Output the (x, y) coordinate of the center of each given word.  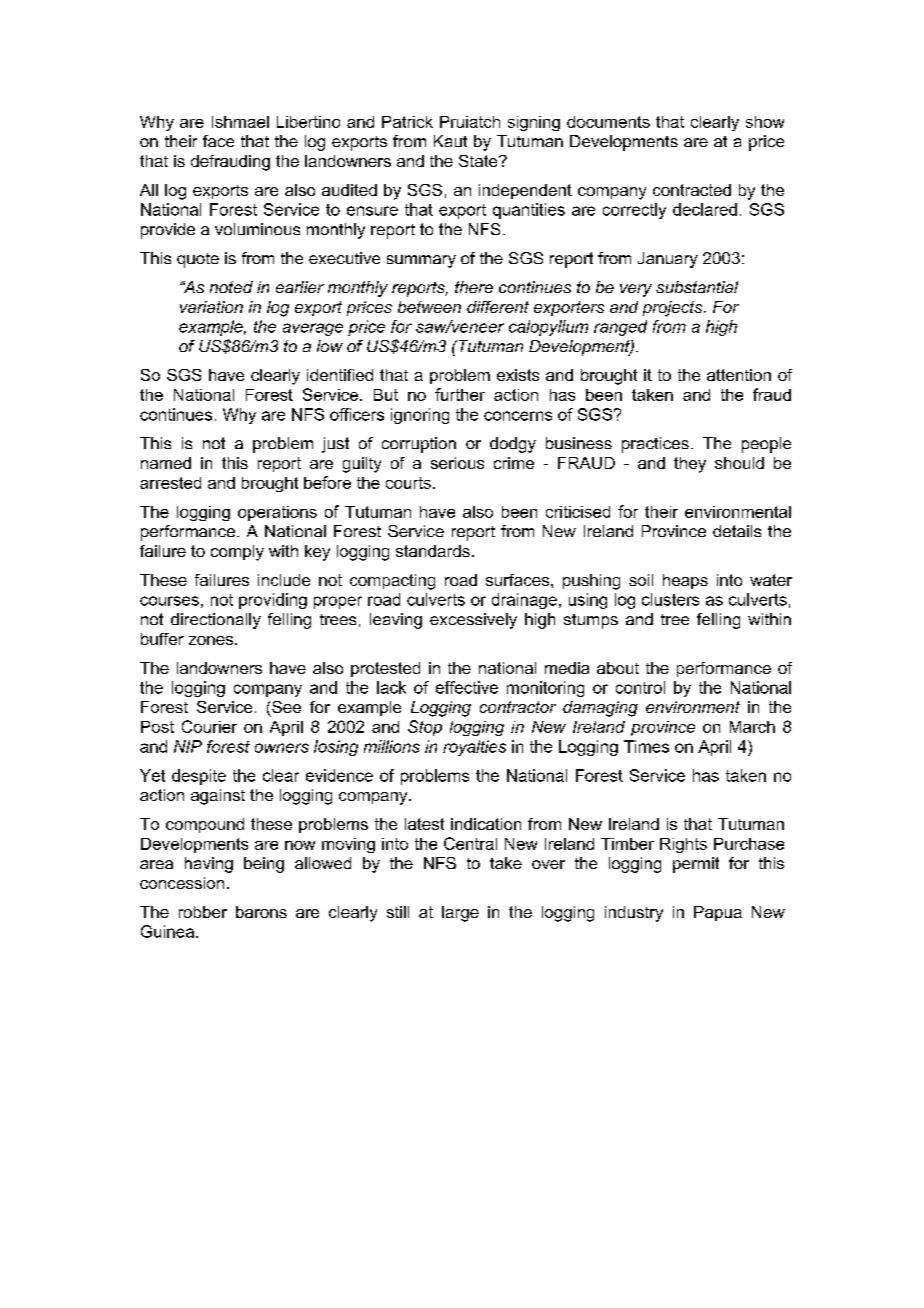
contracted (692, 190)
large (460, 914)
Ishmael (240, 122)
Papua (718, 913)
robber (203, 912)
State (479, 161)
